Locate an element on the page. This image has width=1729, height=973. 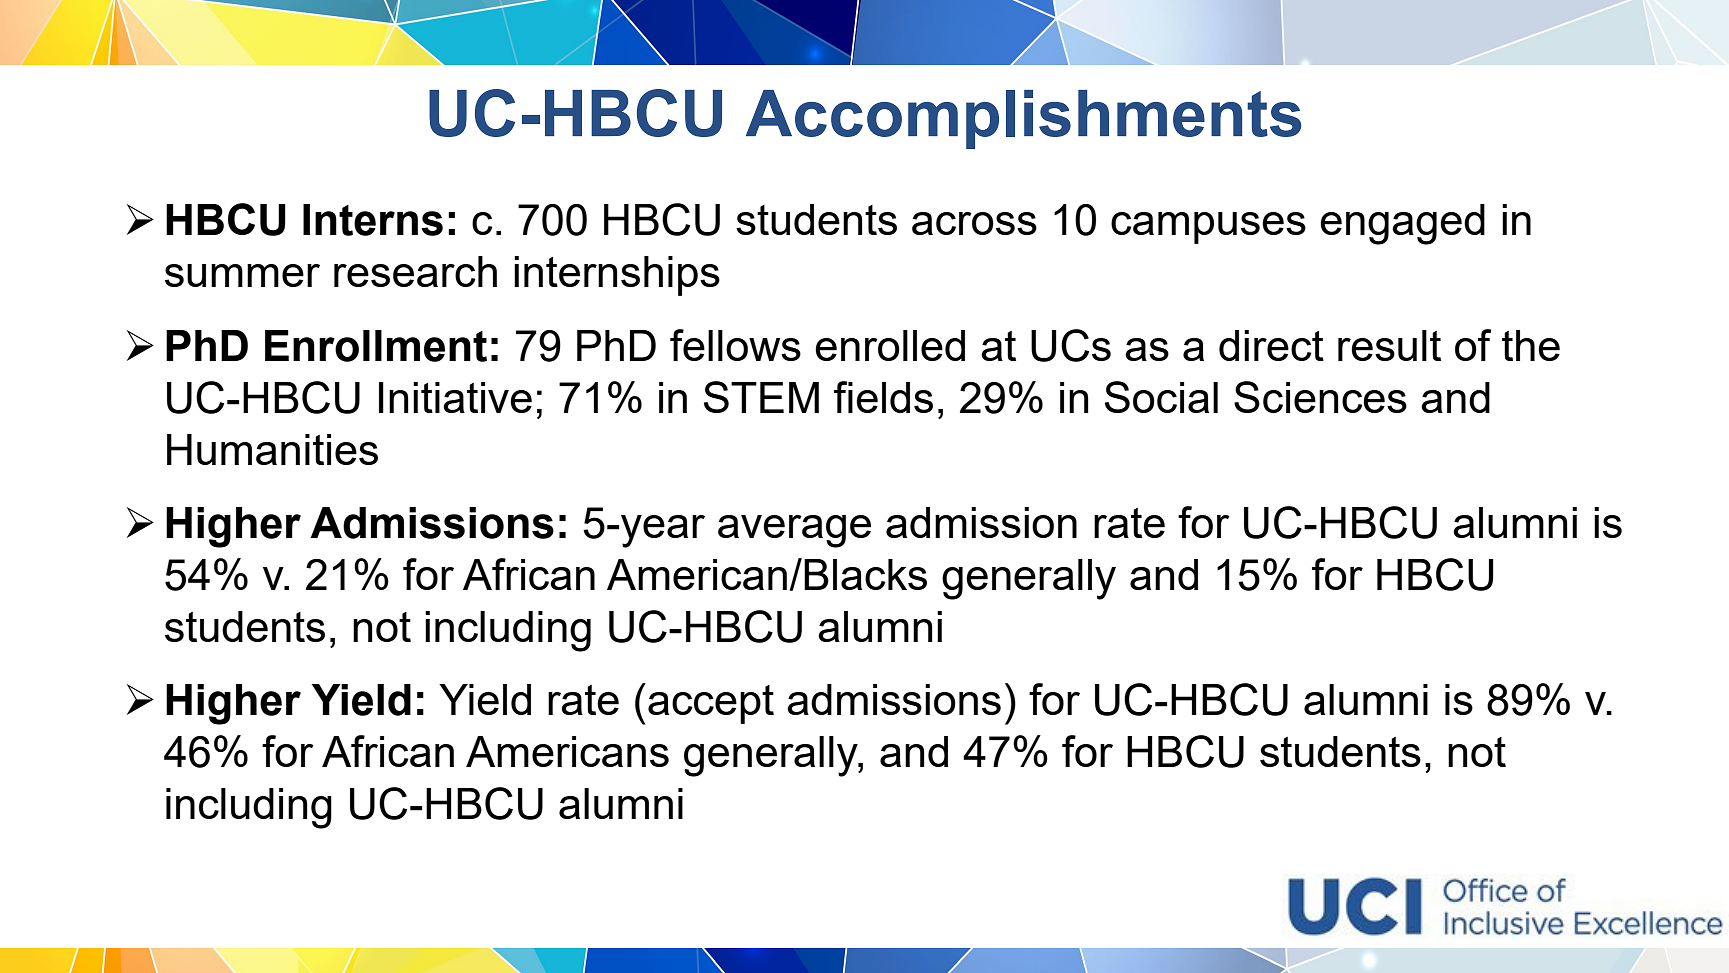
Sciences is located at coordinates (1320, 397).
